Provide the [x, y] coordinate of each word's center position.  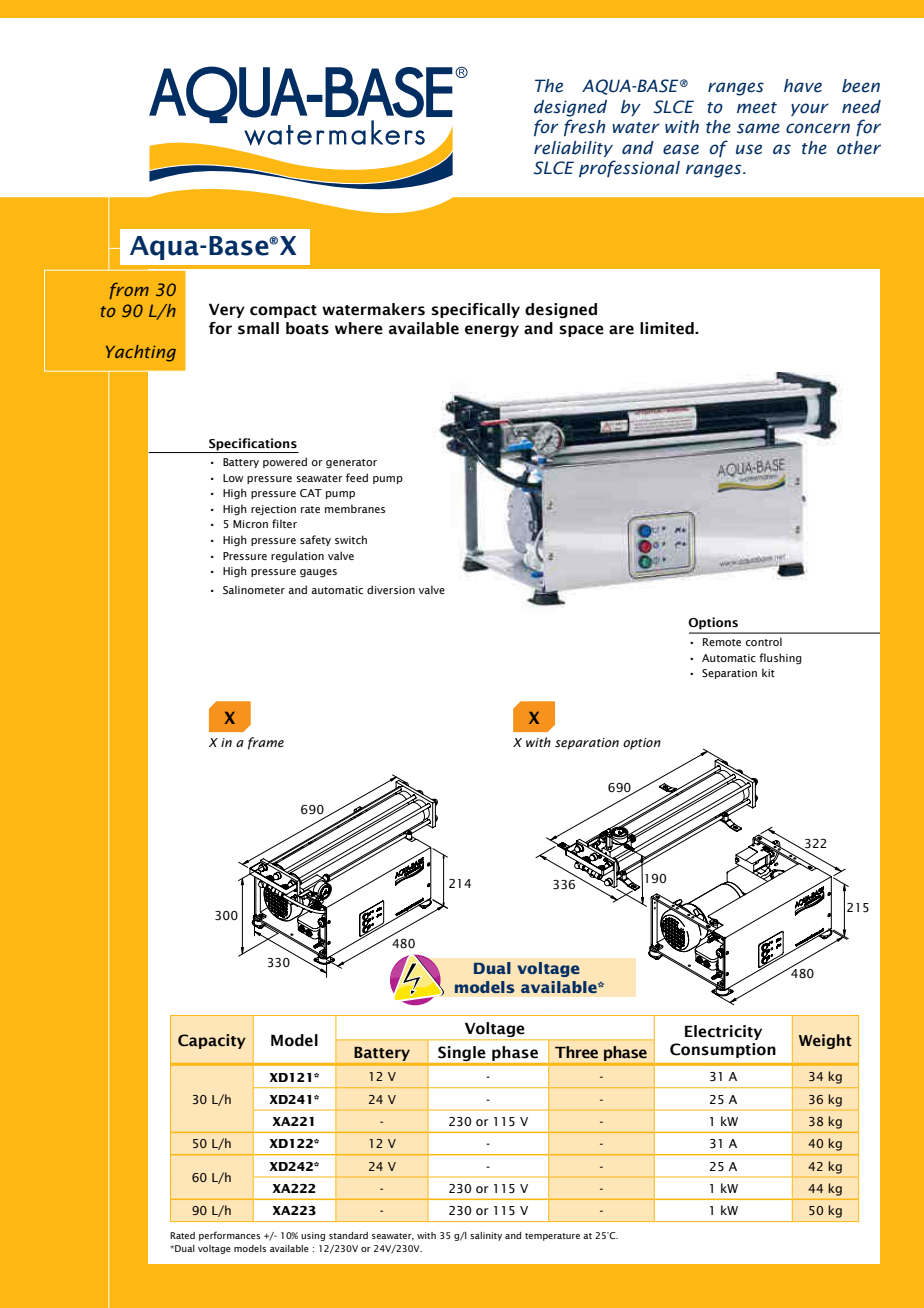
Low [233, 478]
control [764, 641]
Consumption [723, 1050]
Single [462, 1055]
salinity [486, 1236]
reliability [573, 149]
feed [357, 477]
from [129, 290]
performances [229, 1236]
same [758, 128]
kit [768, 672]
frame [266, 743]
